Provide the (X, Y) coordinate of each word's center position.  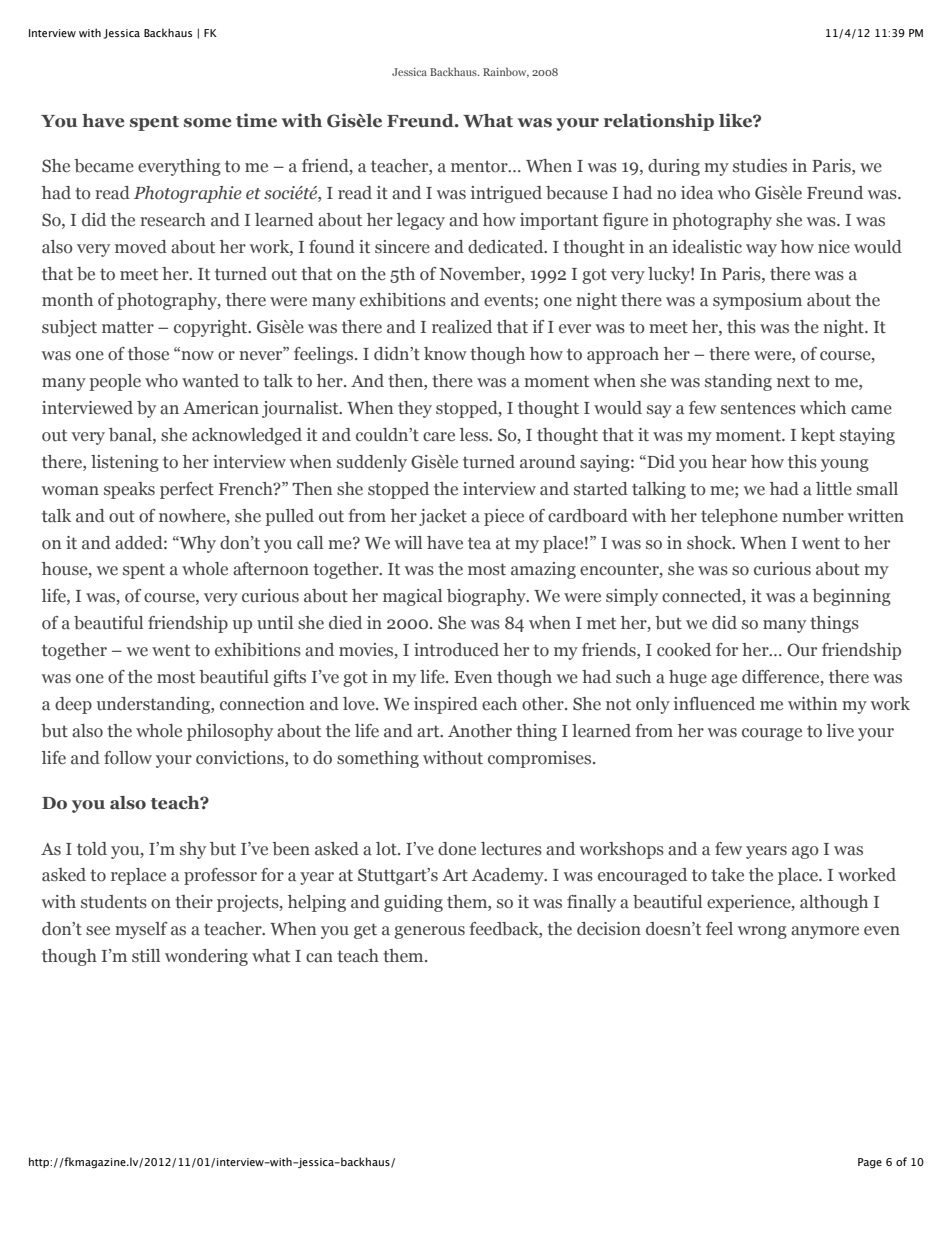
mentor (480, 166)
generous (429, 932)
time (256, 120)
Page (870, 1163)
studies (760, 166)
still (146, 956)
